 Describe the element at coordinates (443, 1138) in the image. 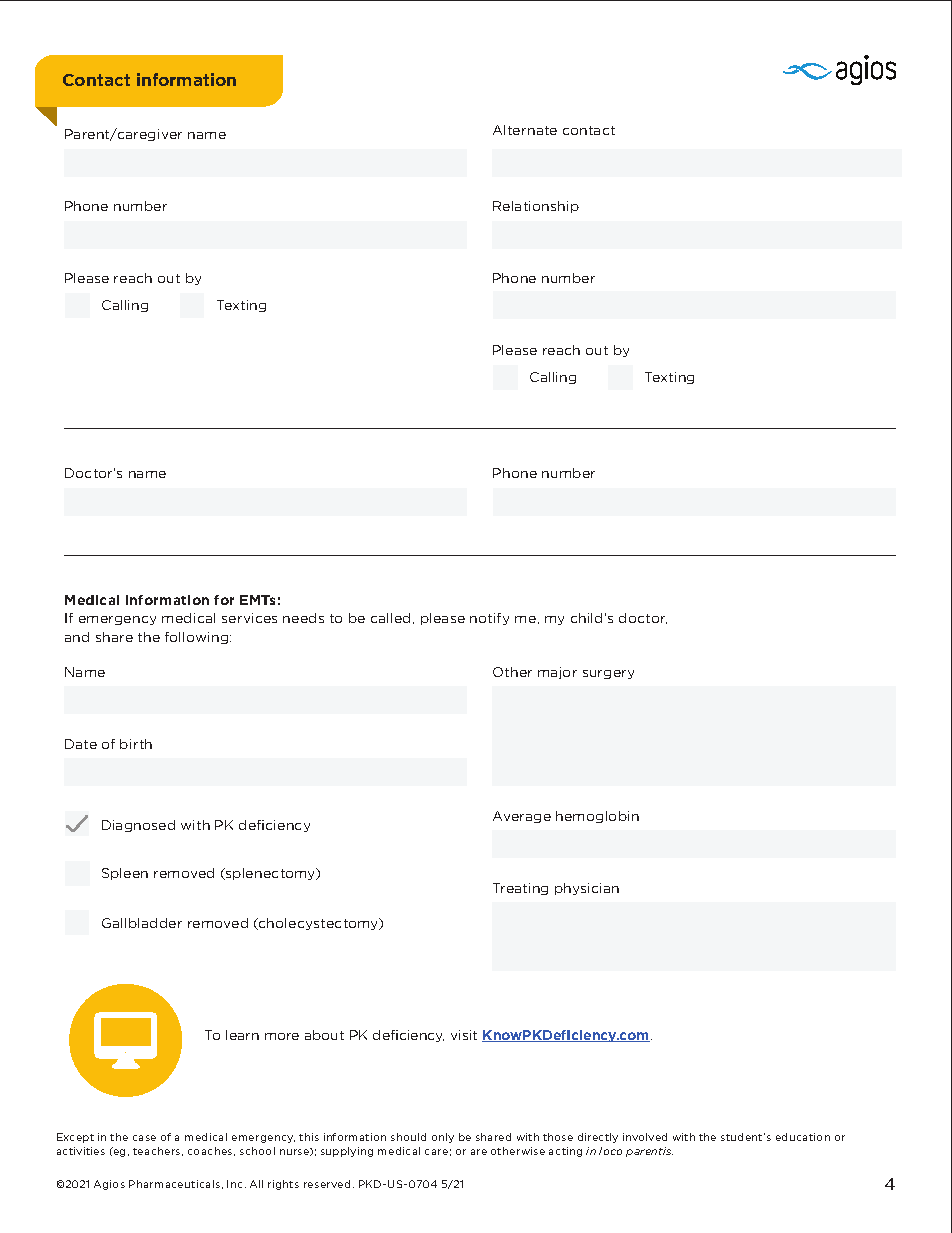

I see `only` at that location.
